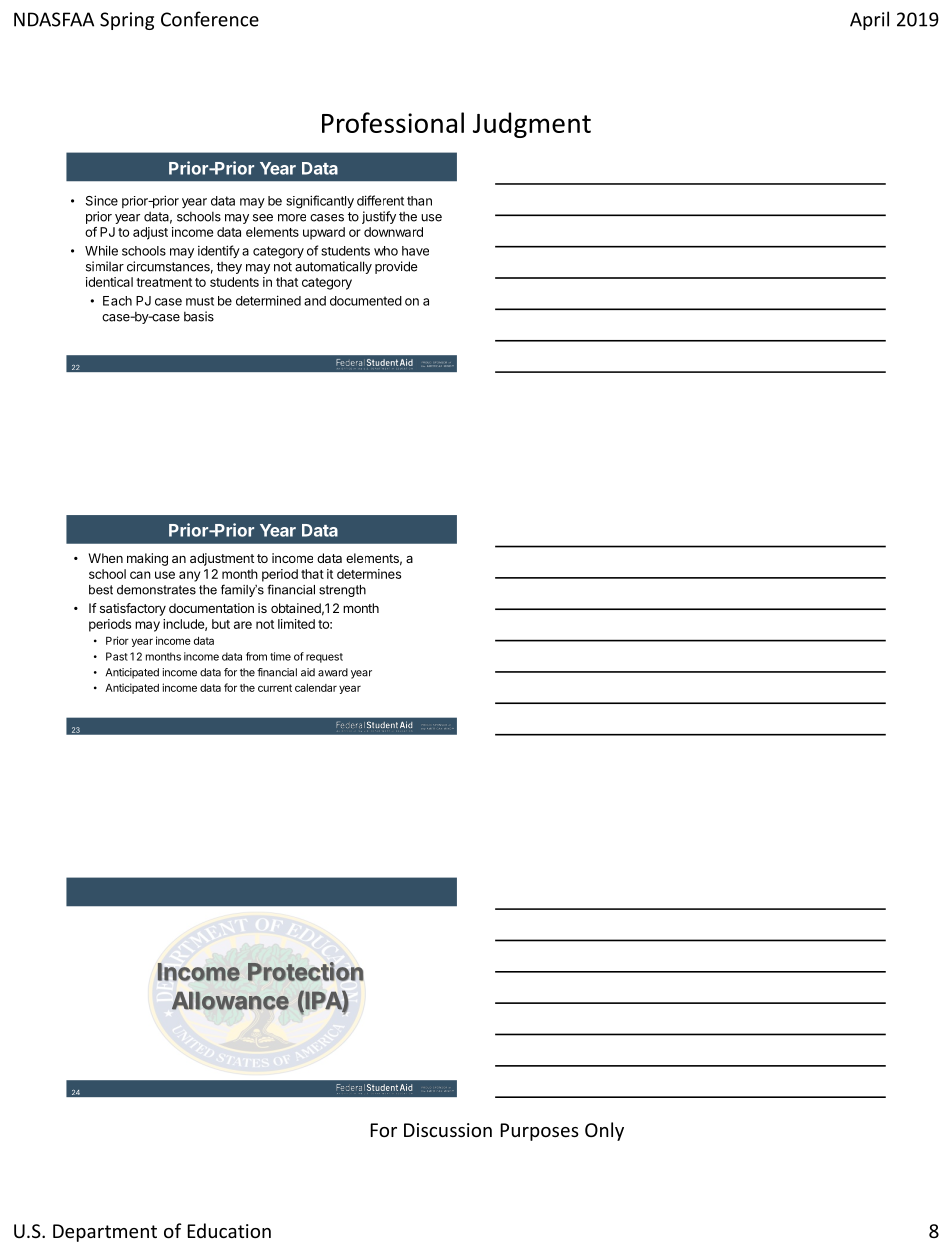 This page has height=1250, width=952. What do you see at coordinates (396, 267) in the page?
I see `provide` at bounding box center [396, 267].
